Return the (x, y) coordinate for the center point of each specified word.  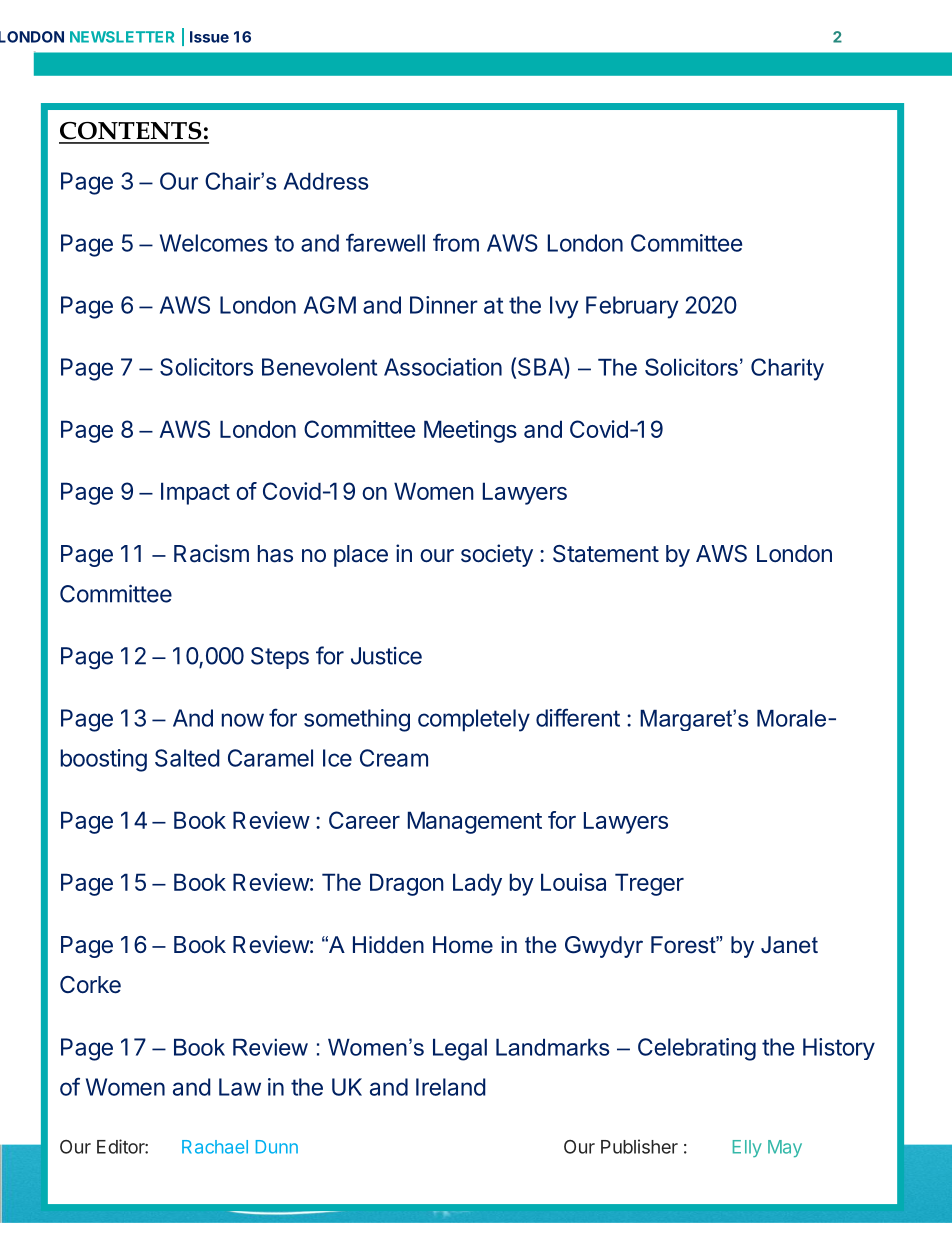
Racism (211, 553)
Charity (787, 369)
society (497, 555)
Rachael (215, 1147)
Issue (209, 37)
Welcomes (214, 243)
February (632, 307)
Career (364, 820)
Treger (649, 884)
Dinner (444, 305)
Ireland (451, 1087)
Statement (606, 554)
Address (326, 181)
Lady (477, 884)
